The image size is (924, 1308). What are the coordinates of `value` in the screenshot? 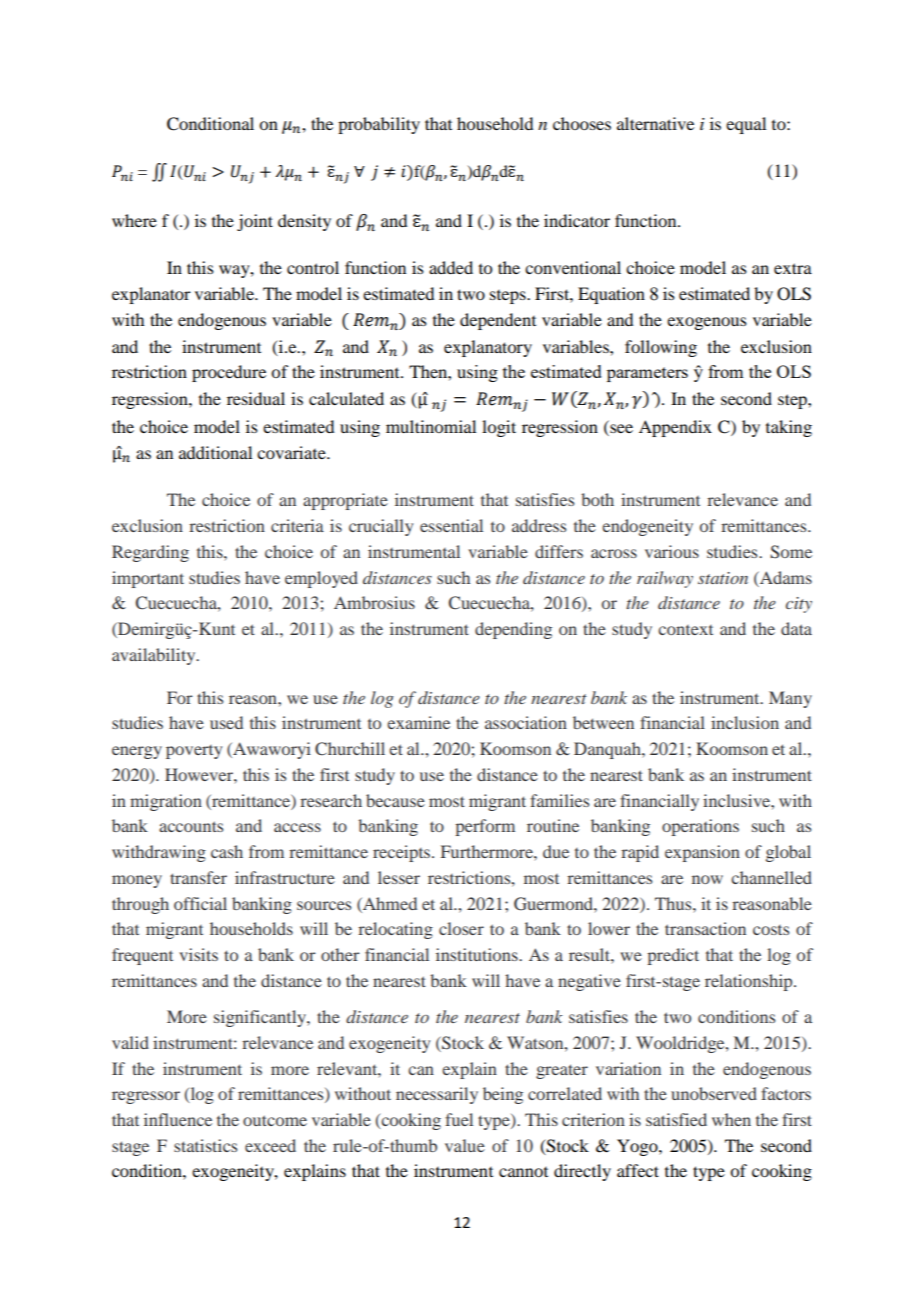 It's located at (465, 1145).
